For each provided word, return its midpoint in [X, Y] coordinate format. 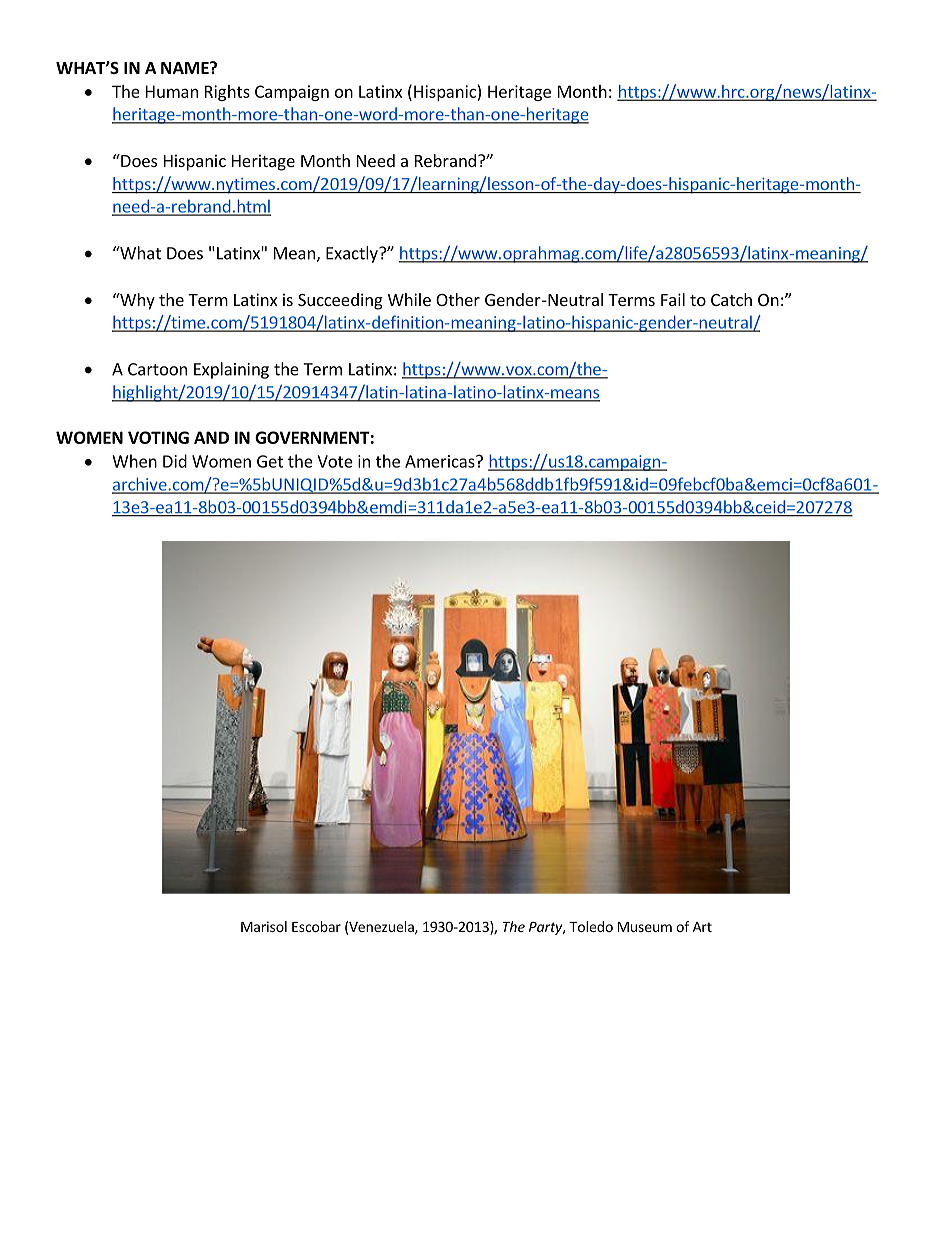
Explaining [231, 370]
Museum [645, 927]
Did [175, 461]
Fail [673, 299]
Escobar [316, 926]
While [409, 299]
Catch [731, 299]
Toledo [591, 926]
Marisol [264, 926]
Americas [441, 461]
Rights [227, 93]
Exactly [353, 254]
